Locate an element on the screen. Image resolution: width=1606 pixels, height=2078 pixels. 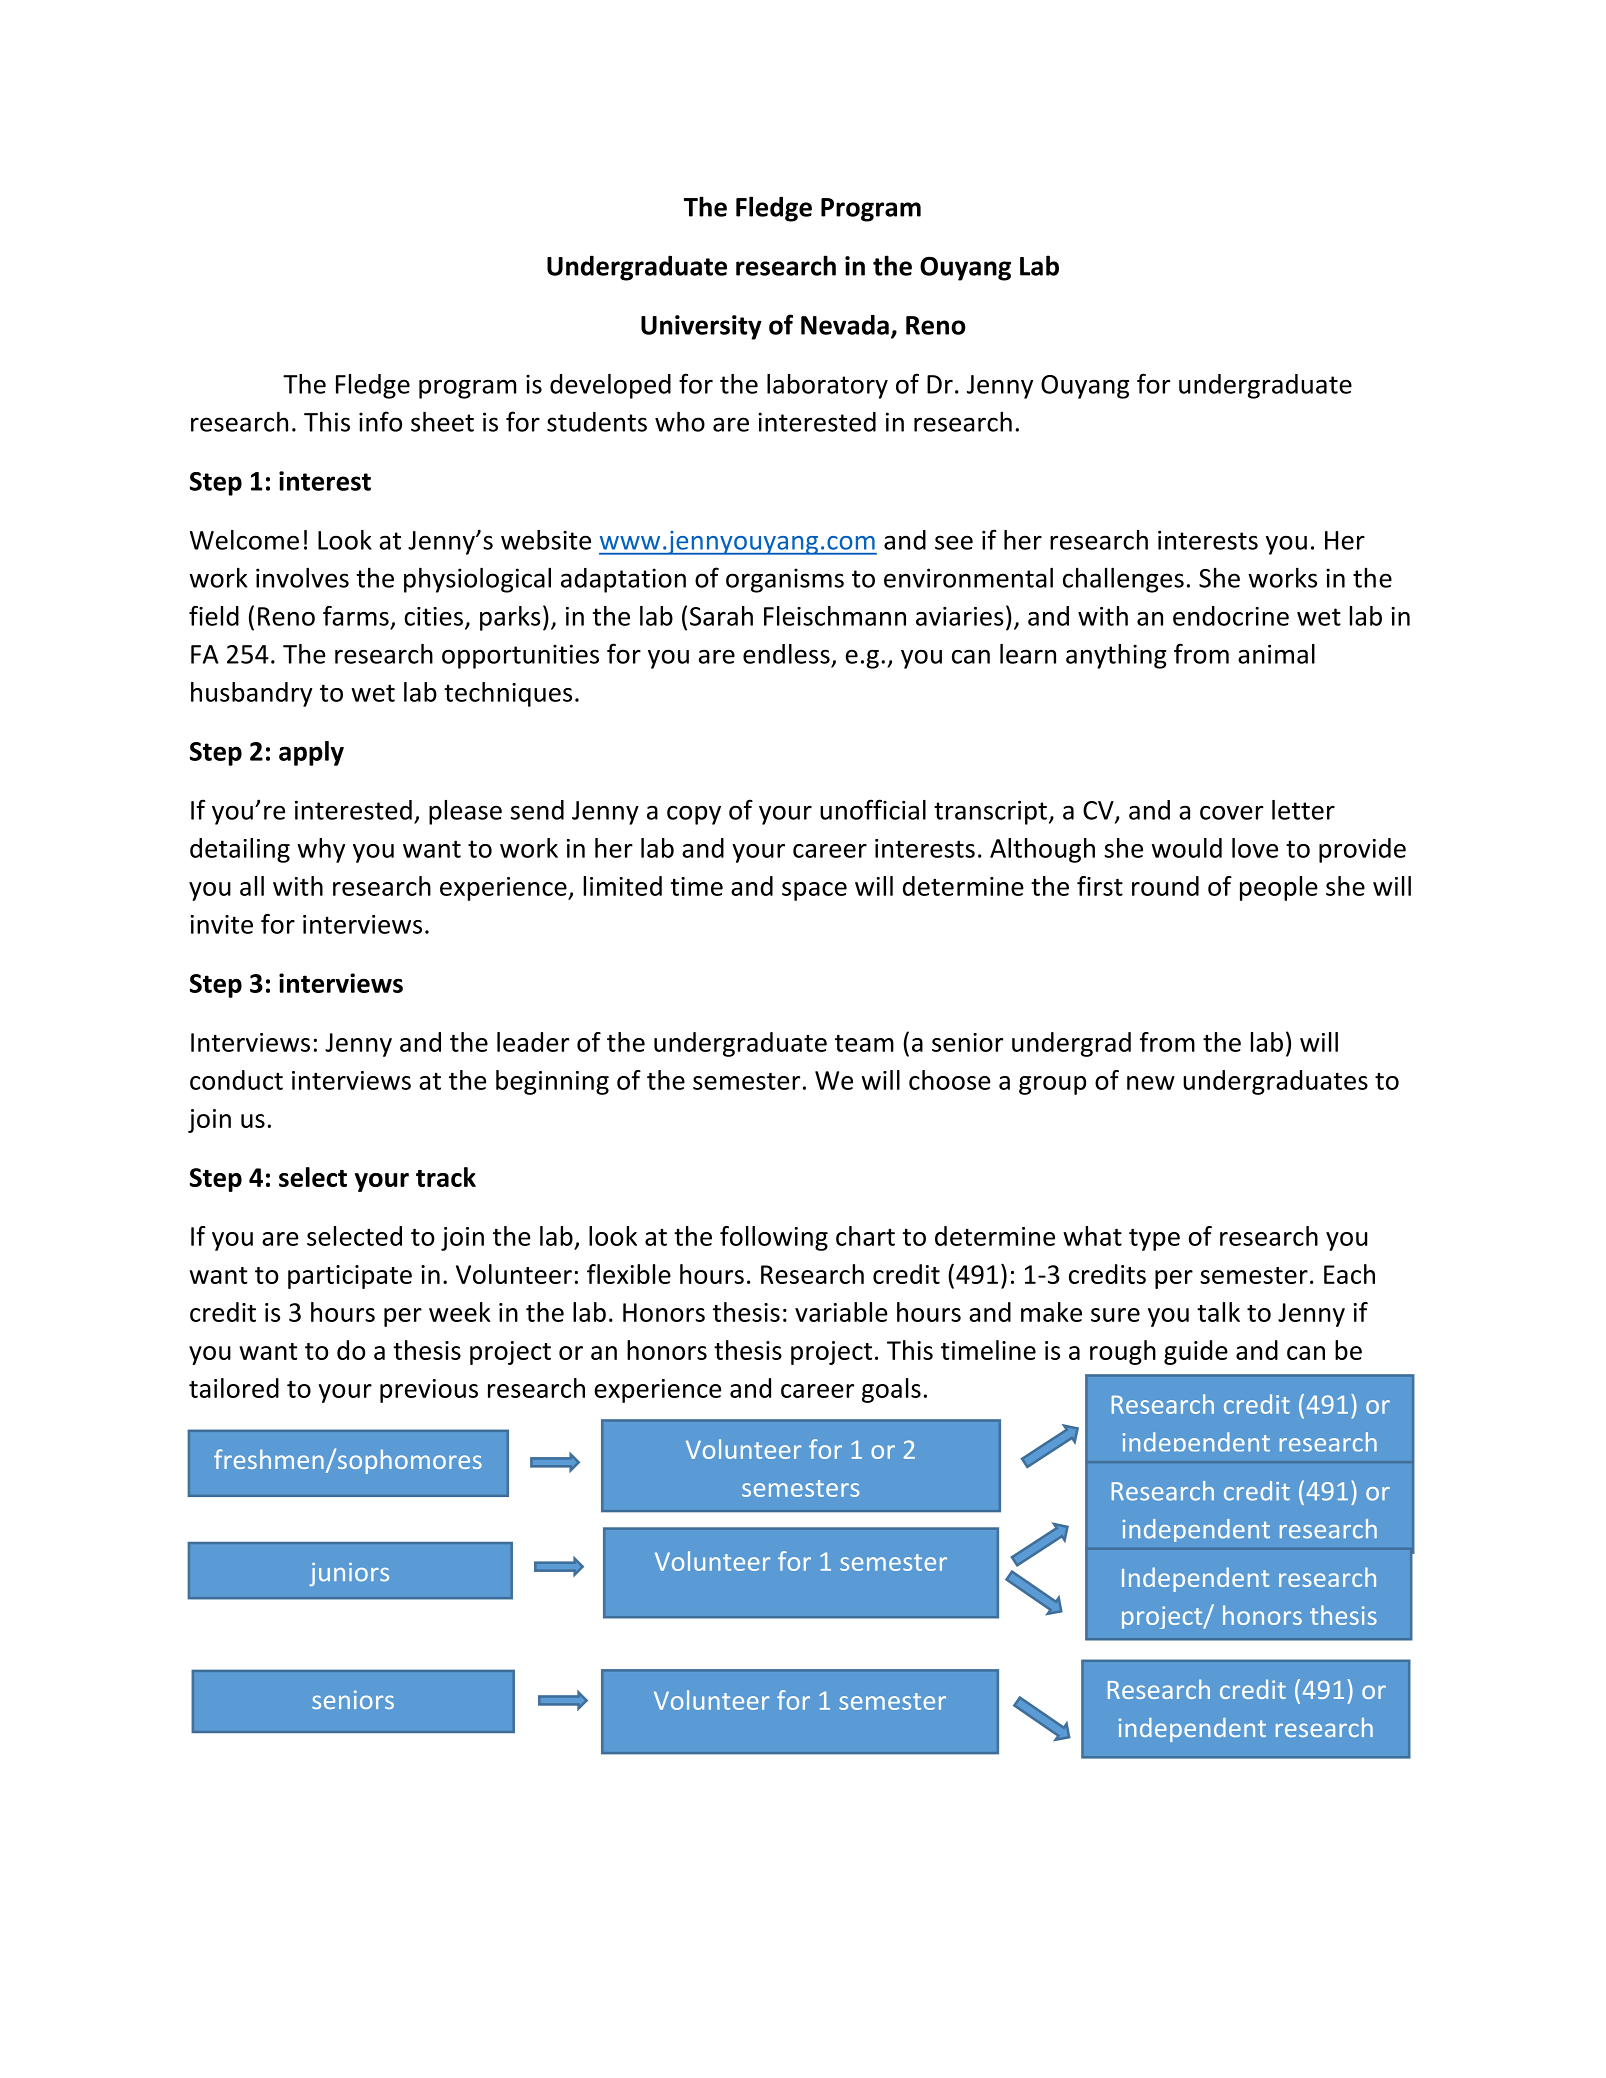
new is located at coordinates (1151, 1083).
